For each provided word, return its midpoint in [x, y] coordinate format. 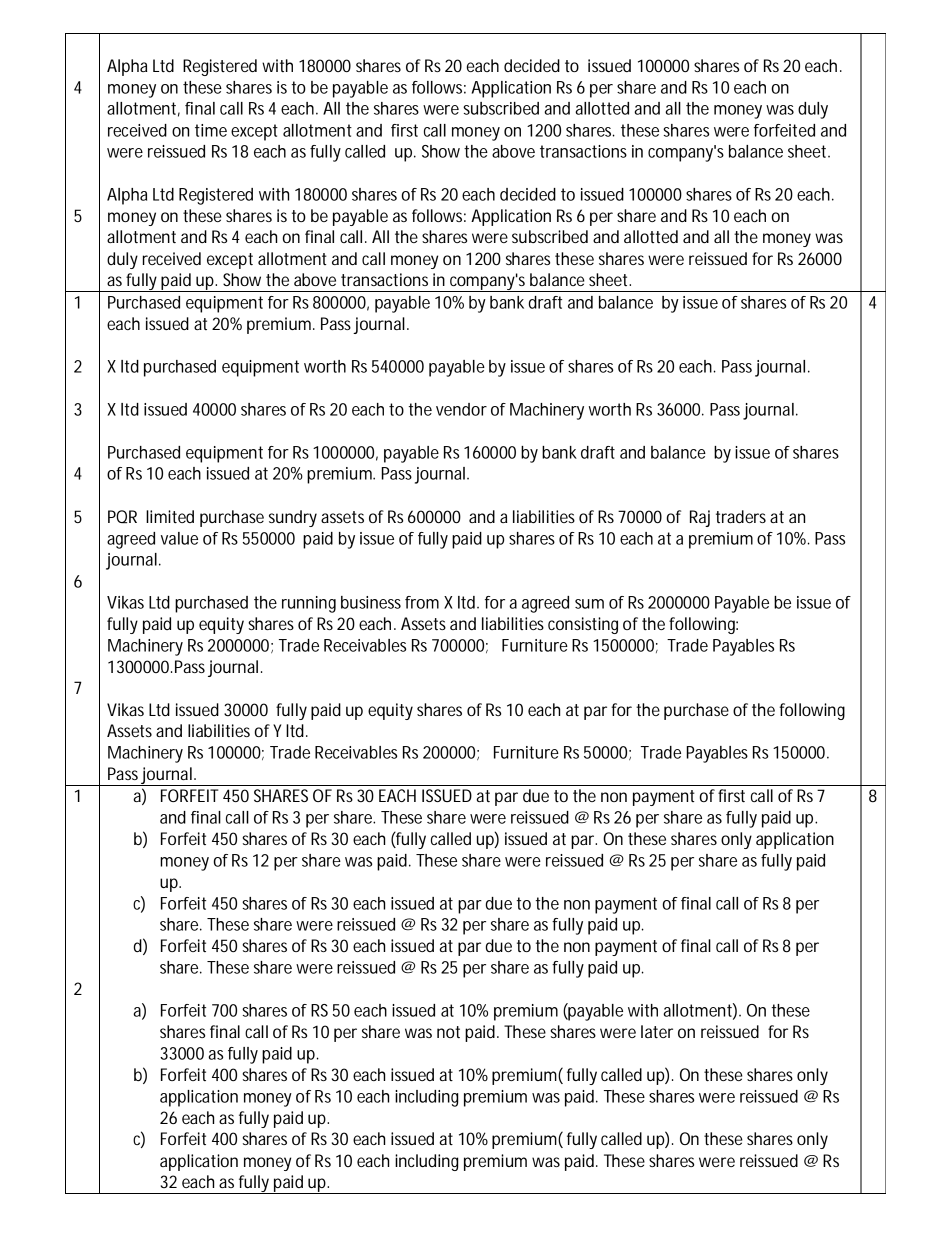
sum [589, 604]
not [448, 1032]
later [657, 1031]
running [309, 604]
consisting [583, 625]
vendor [461, 409]
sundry [293, 518]
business [371, 602]
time [211, 130]
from [422, 602]
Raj [700, 518]
